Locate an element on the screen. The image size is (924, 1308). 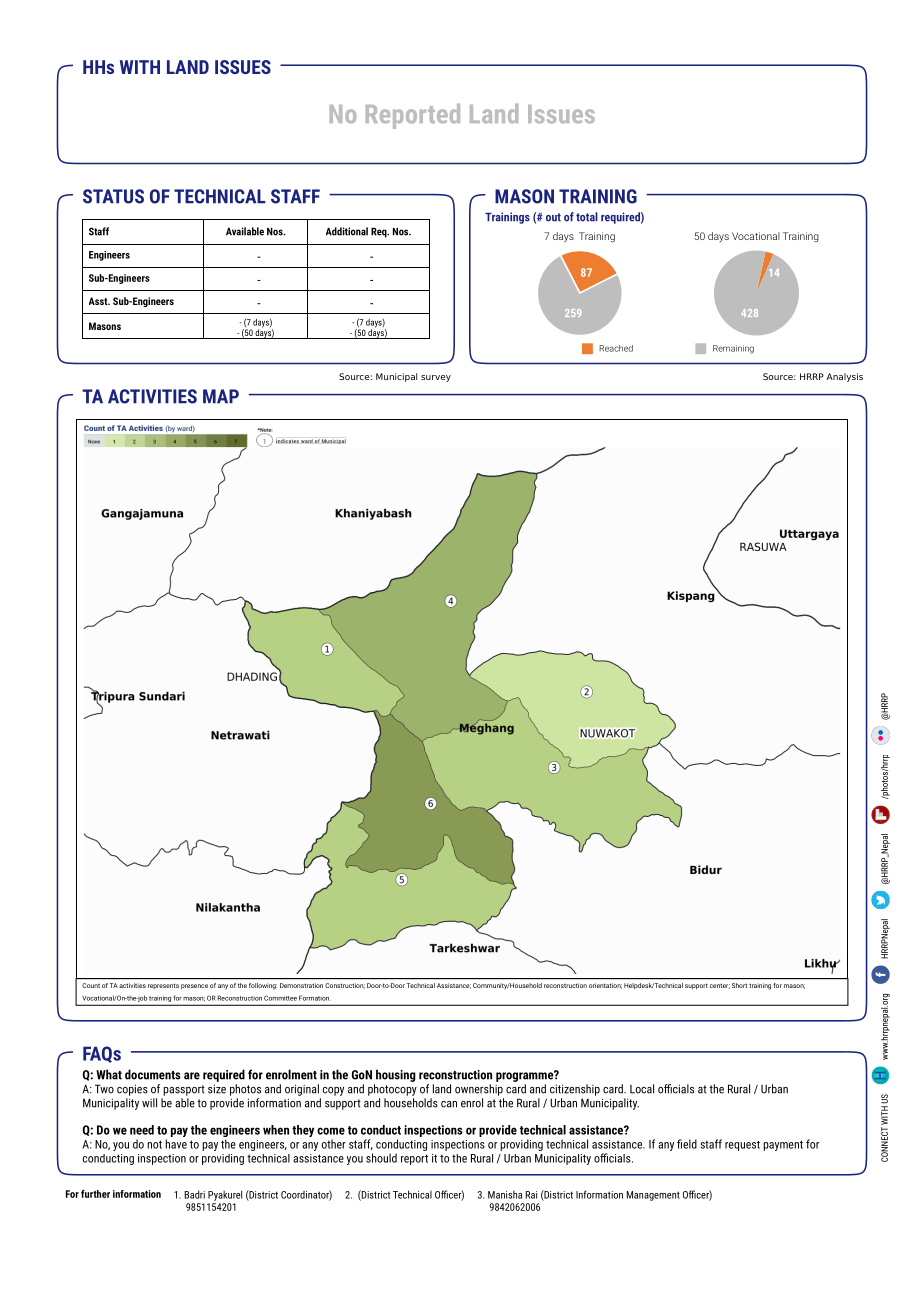
MAP is located at coordinates (221, 396).
